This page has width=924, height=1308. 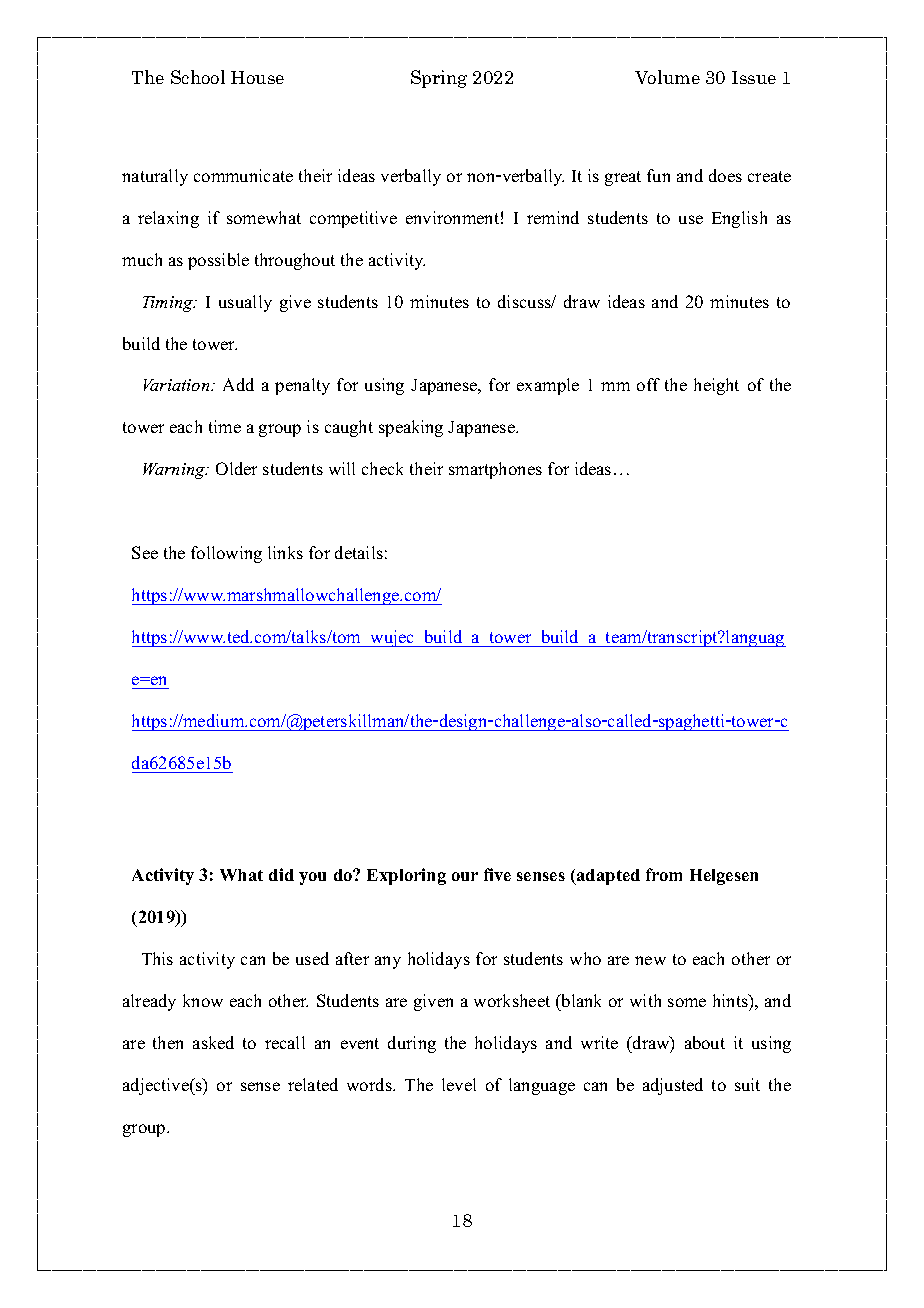 I want to click on Volume, so click(x=667, y=77).
